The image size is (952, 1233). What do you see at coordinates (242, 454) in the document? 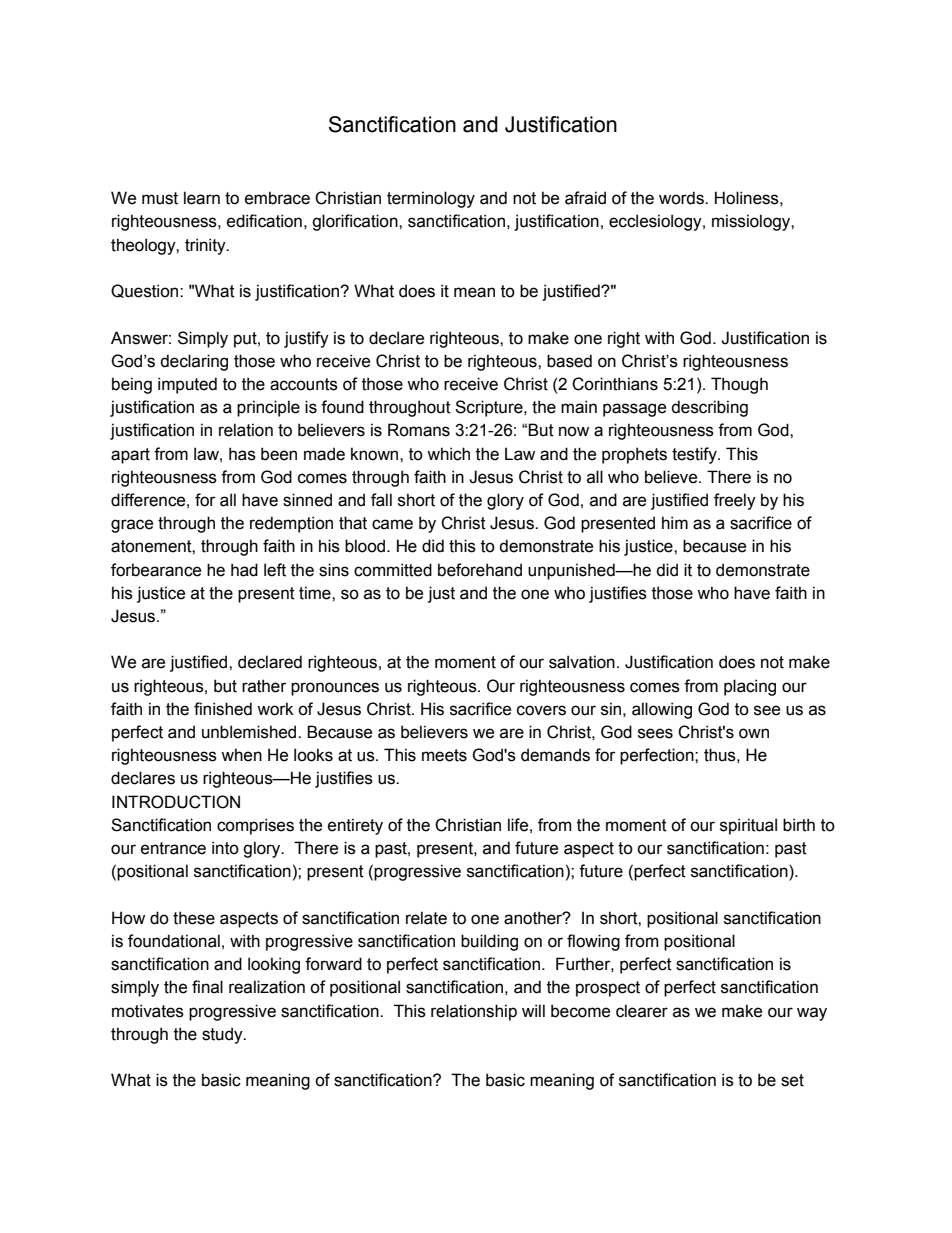
I see `has` at bounding box center [242, 454].
